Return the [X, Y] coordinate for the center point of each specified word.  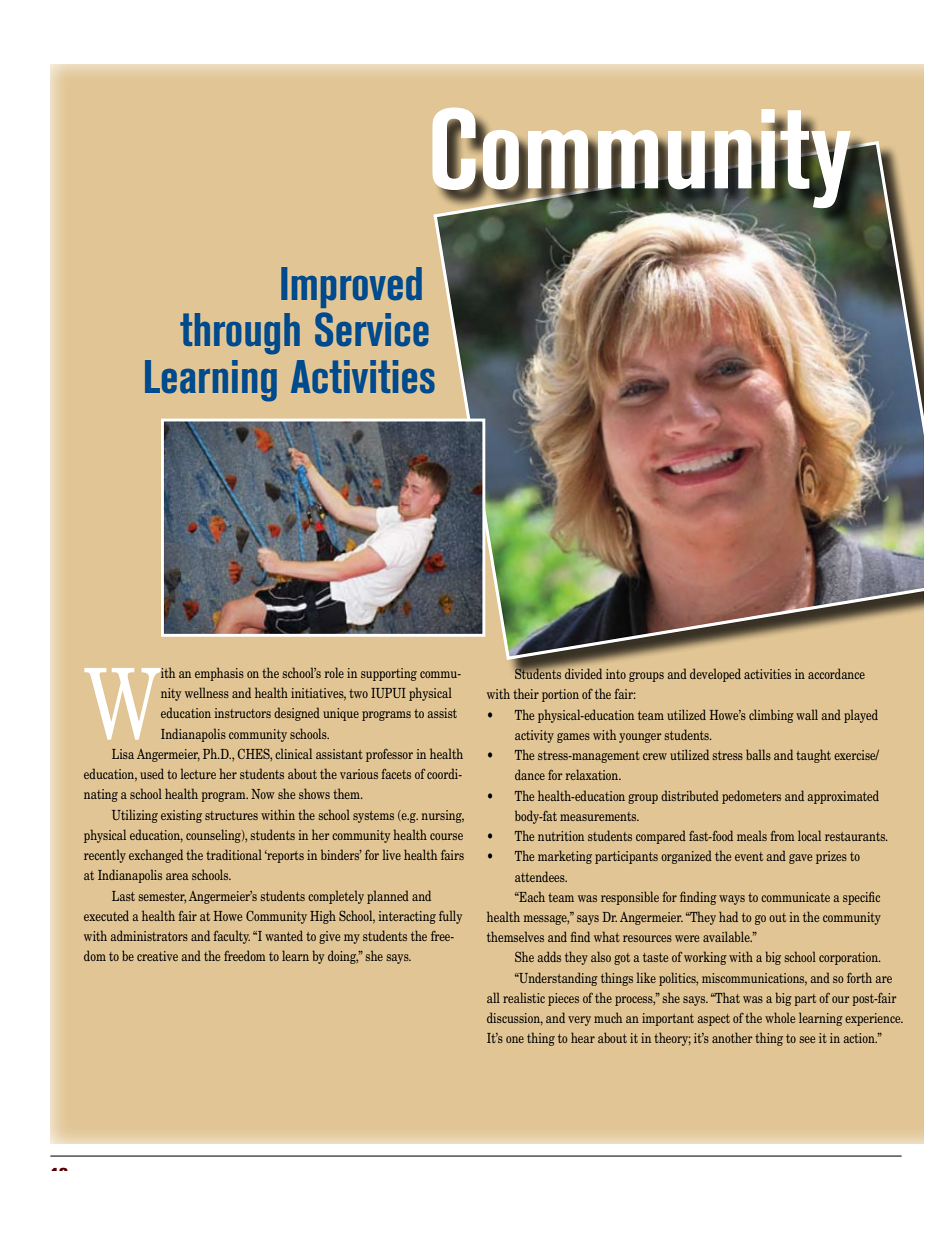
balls [758, 754]
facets [396, 774]
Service [372, 329]
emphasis [219, 674]
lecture [198, 773]
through [240, 334]
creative [157, 956]
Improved [351, 287]
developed [715, 675]
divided [583, 673]
